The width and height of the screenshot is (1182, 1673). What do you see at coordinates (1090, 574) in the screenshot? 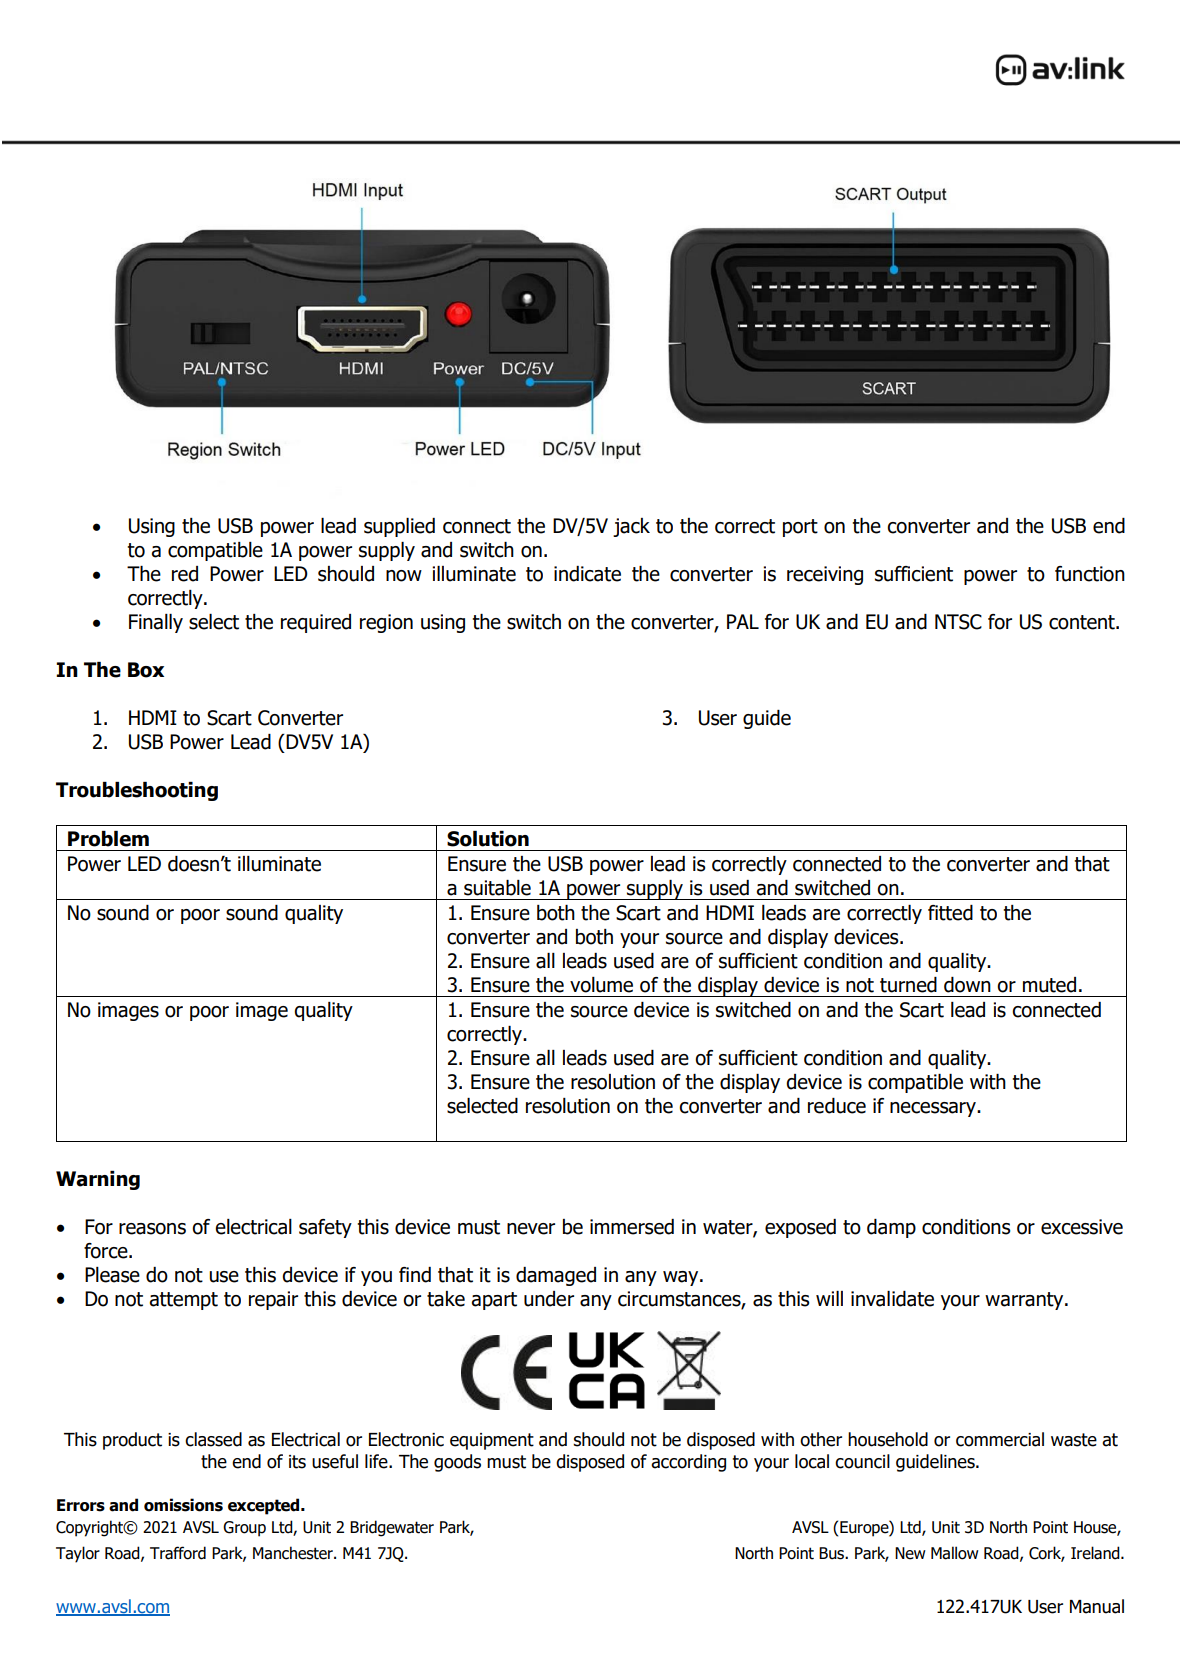
I see `function` at bounding box center [1090, 574].
